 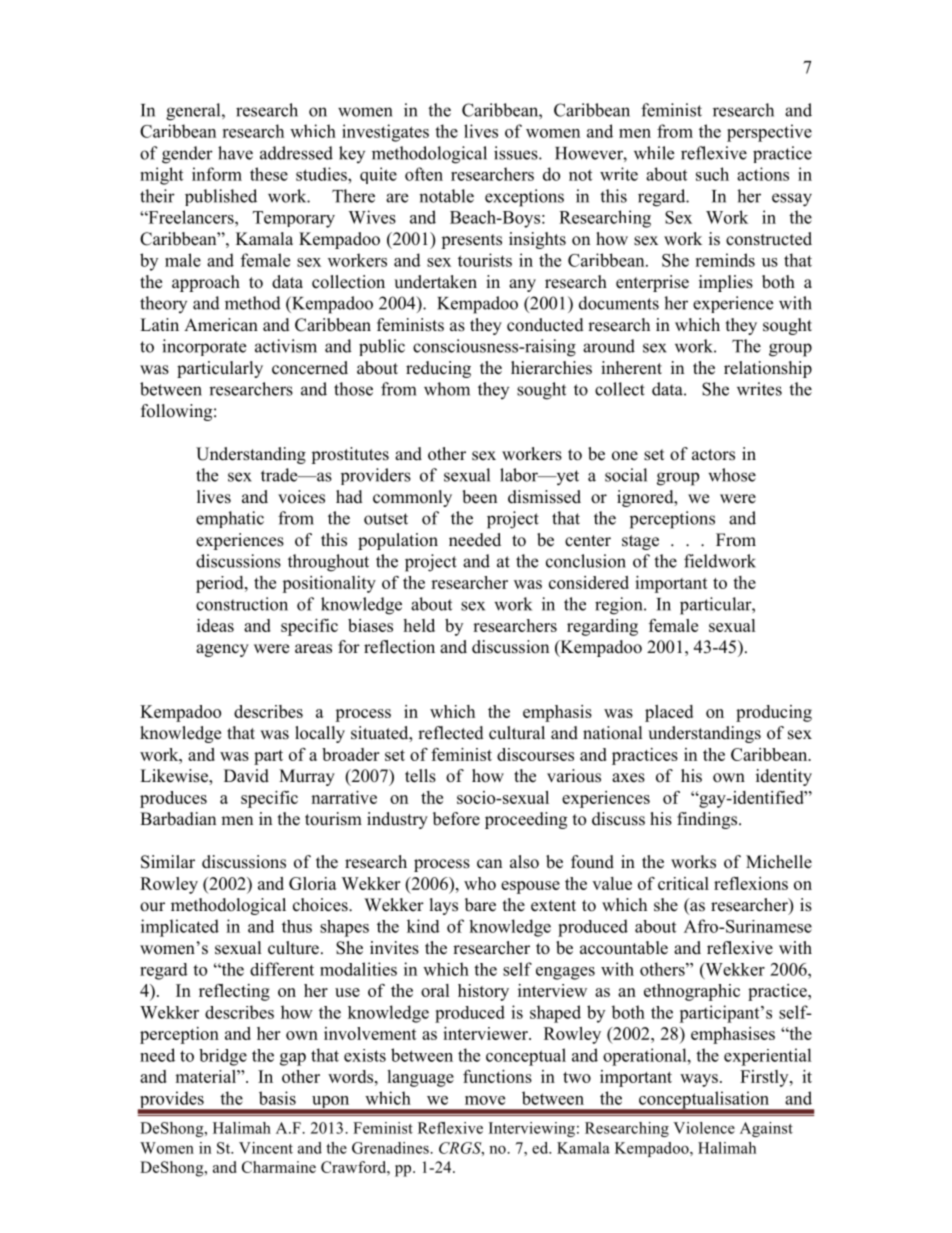 I want to click on have, so click(x=235, y=153).
